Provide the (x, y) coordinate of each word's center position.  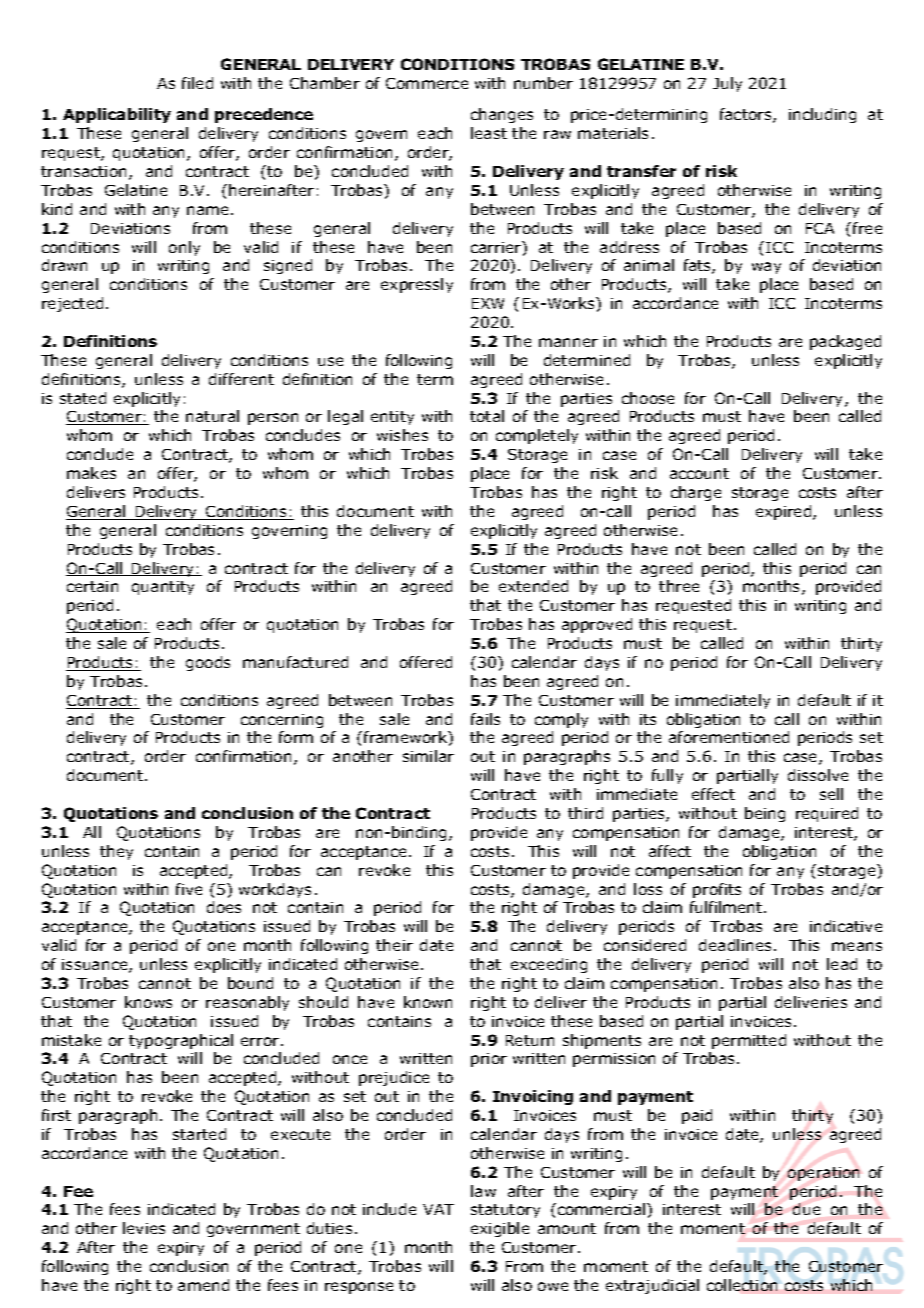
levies (144, 1228)
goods (208, 663)
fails (485, 719)
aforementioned (729, 737)
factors (747, 115)
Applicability (117, 115)
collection (742, 1285)
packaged (845, 342)
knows (148, 1002)
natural (212, 416)
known (428, 1002)
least (489, 133)
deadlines (735, 945)
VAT (438, 1209)
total (487, 416)
